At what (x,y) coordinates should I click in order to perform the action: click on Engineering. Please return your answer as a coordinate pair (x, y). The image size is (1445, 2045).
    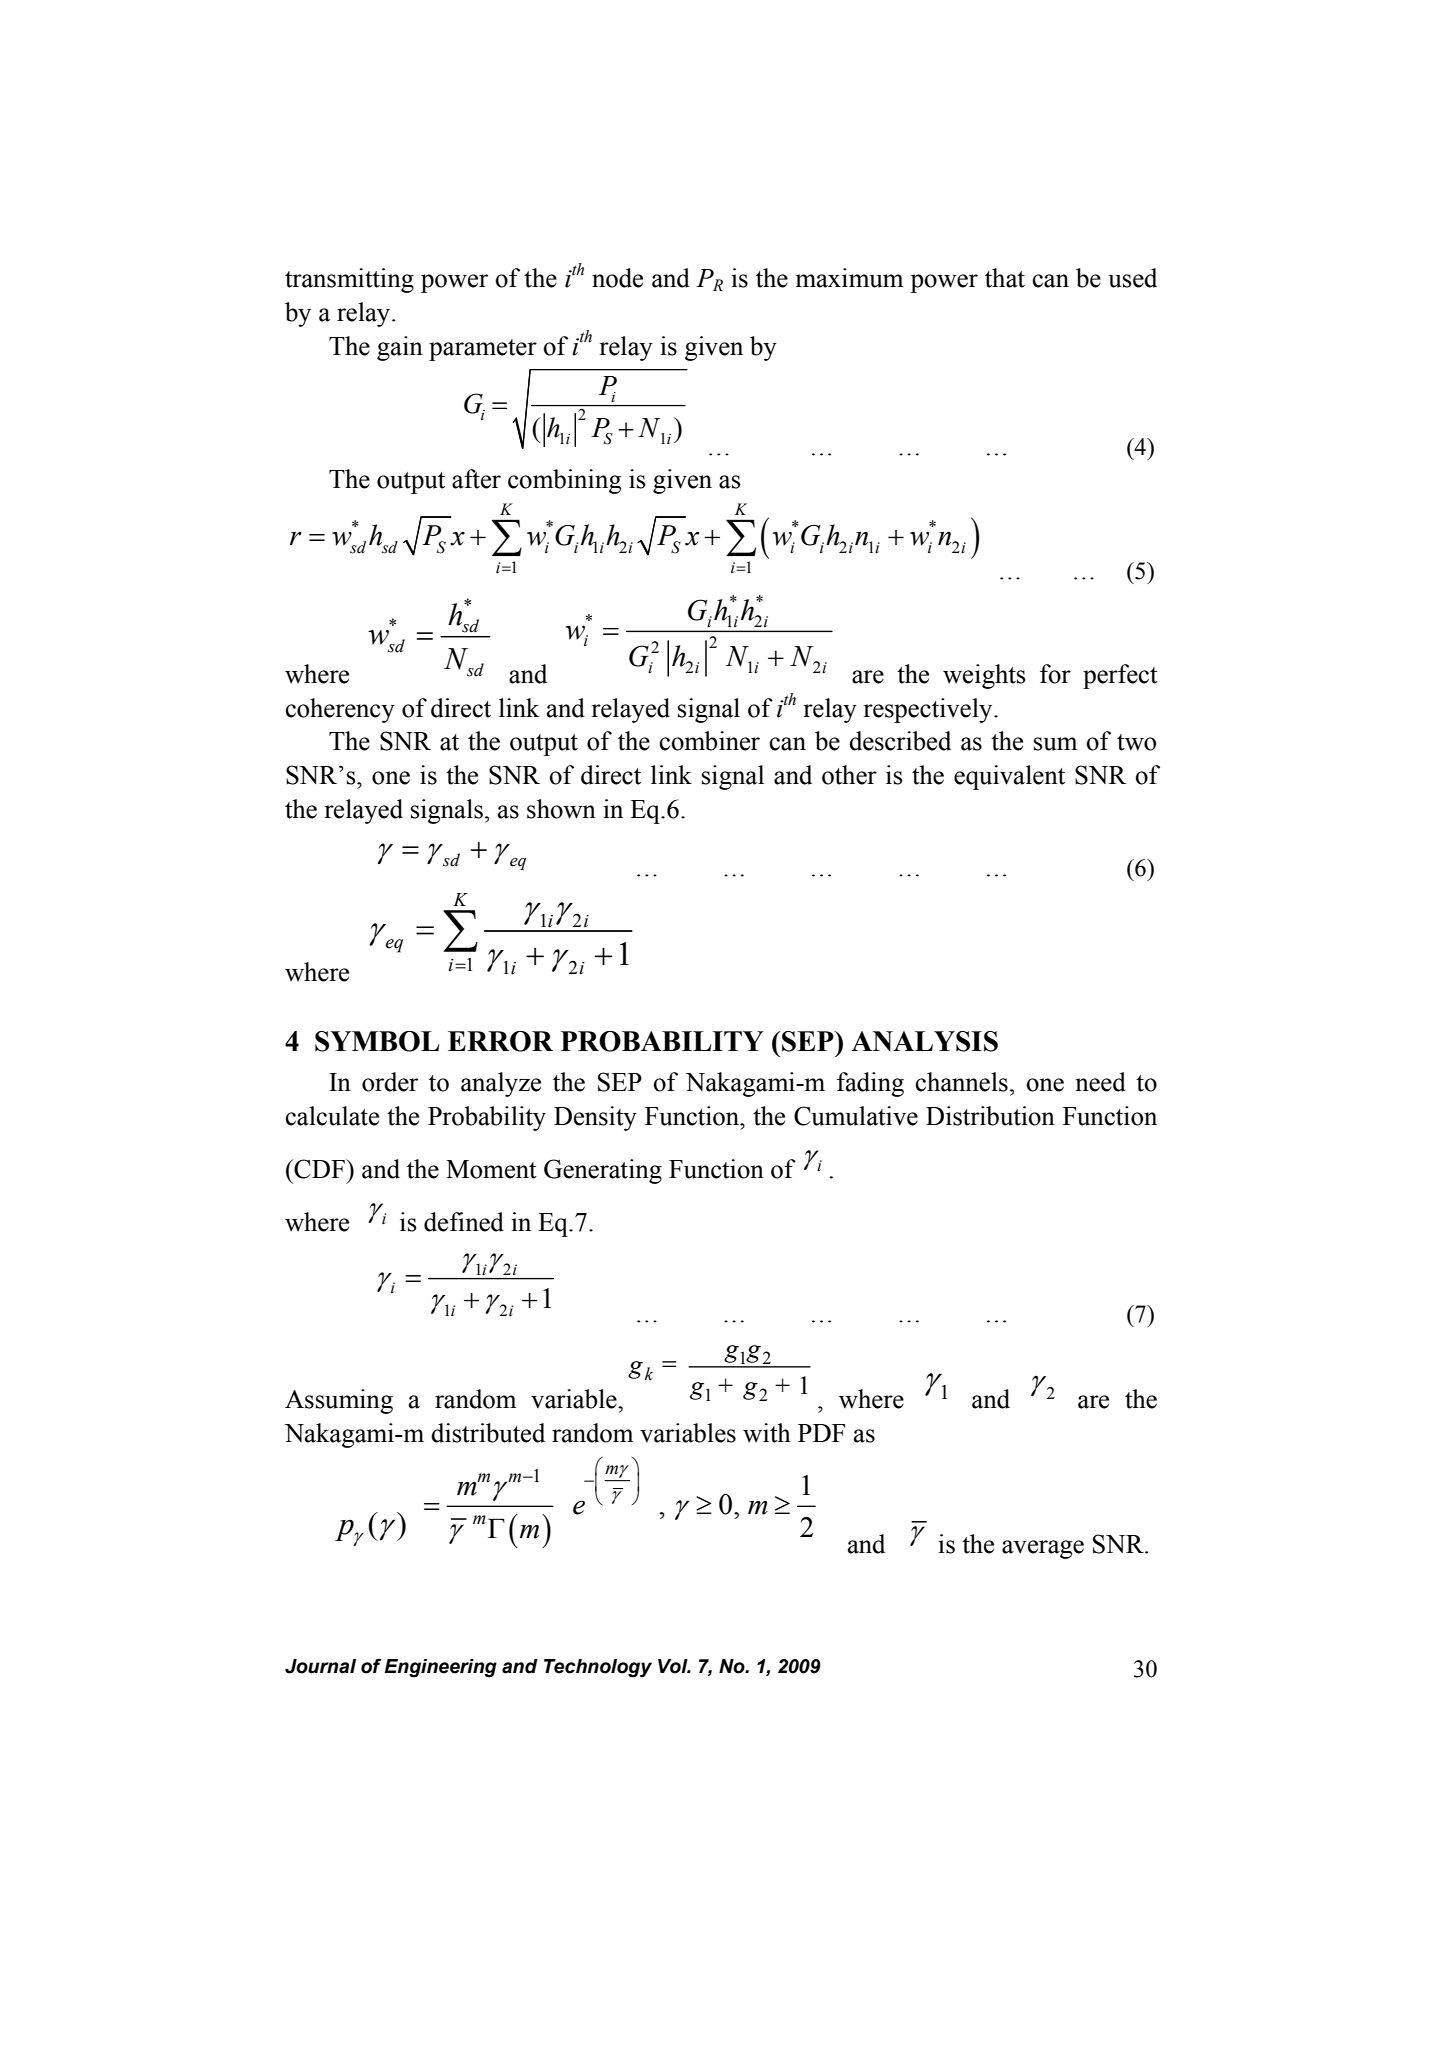
    Looking at the image, I should click on (440, 1668).
